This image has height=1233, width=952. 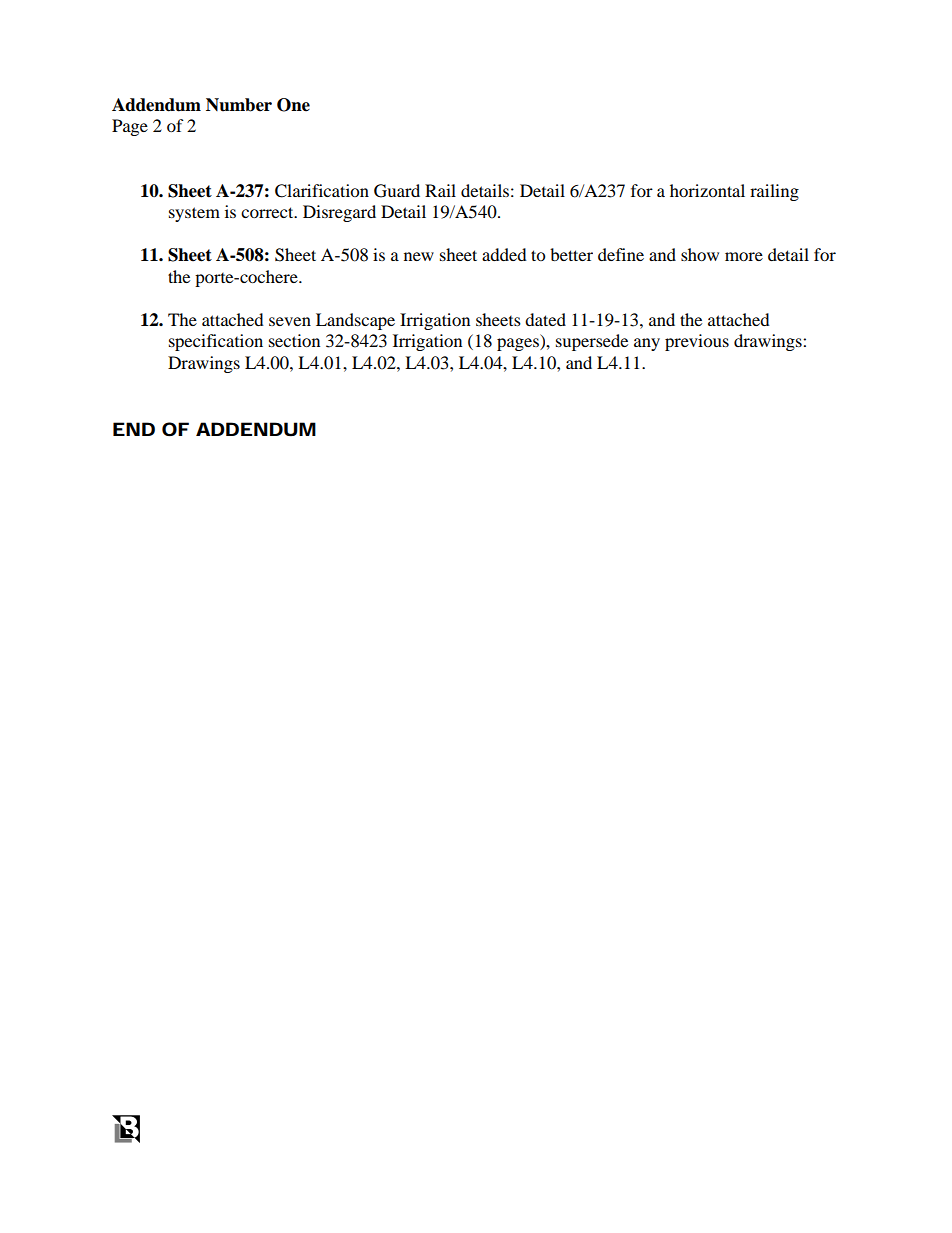 I want to click on define, so click(x=621, y=254).
